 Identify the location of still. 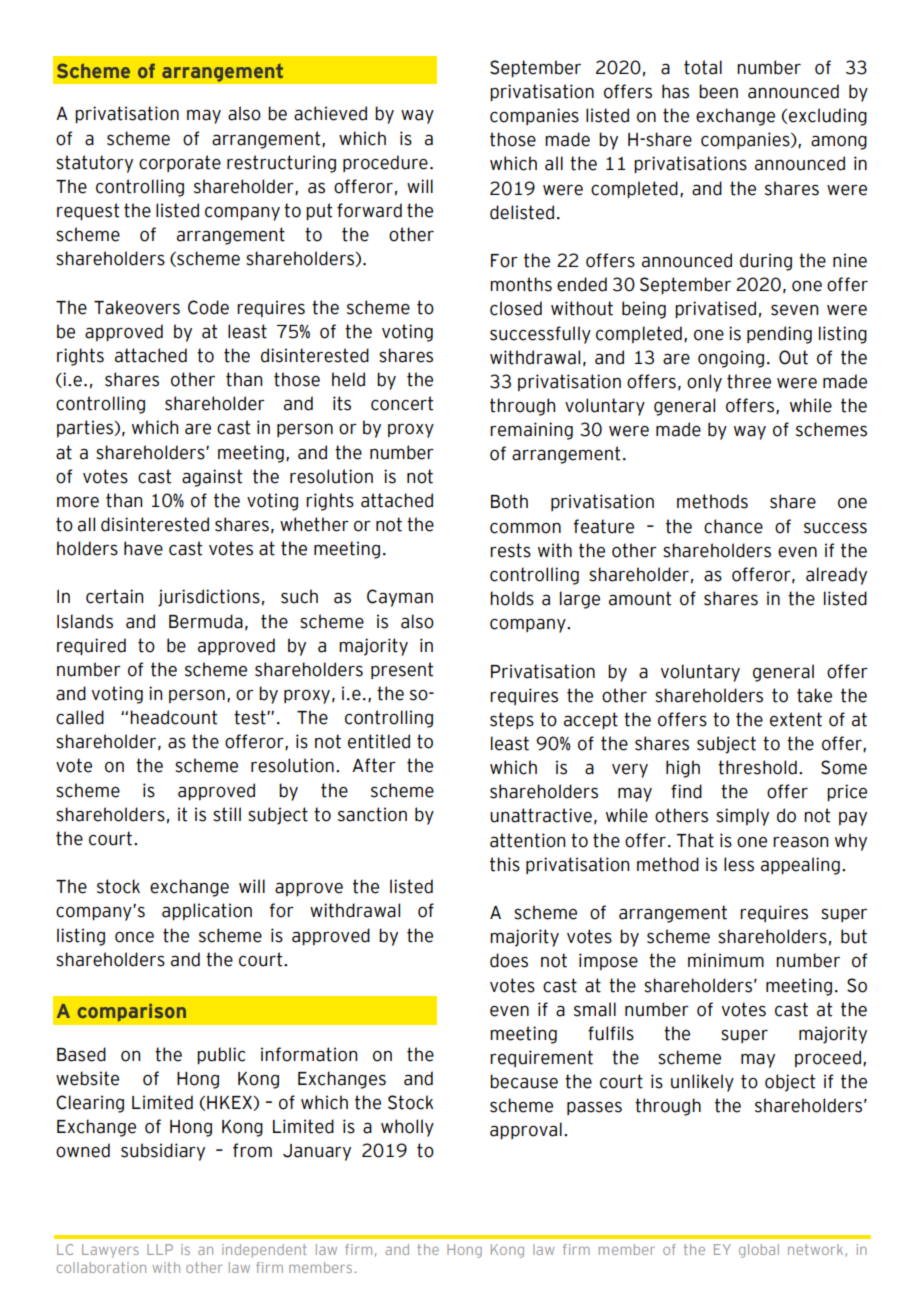
(227, 814).
